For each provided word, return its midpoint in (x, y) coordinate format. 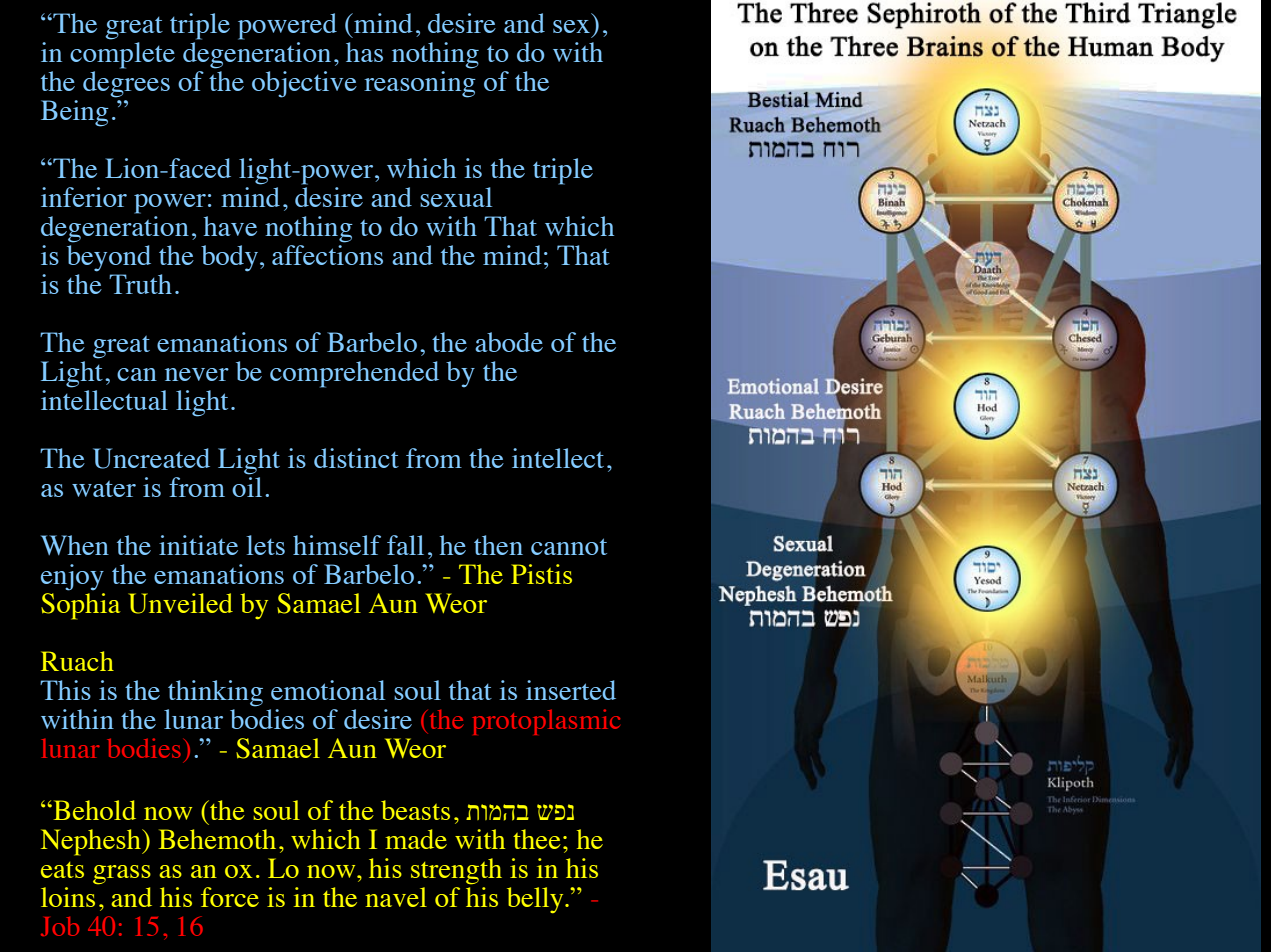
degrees (126, 84)
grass (122, 875)
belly (536, 900)
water (104, 488)
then (498, 545)
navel (396, 897)
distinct (356, 458)
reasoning (420, 84)
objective (304, 84)
